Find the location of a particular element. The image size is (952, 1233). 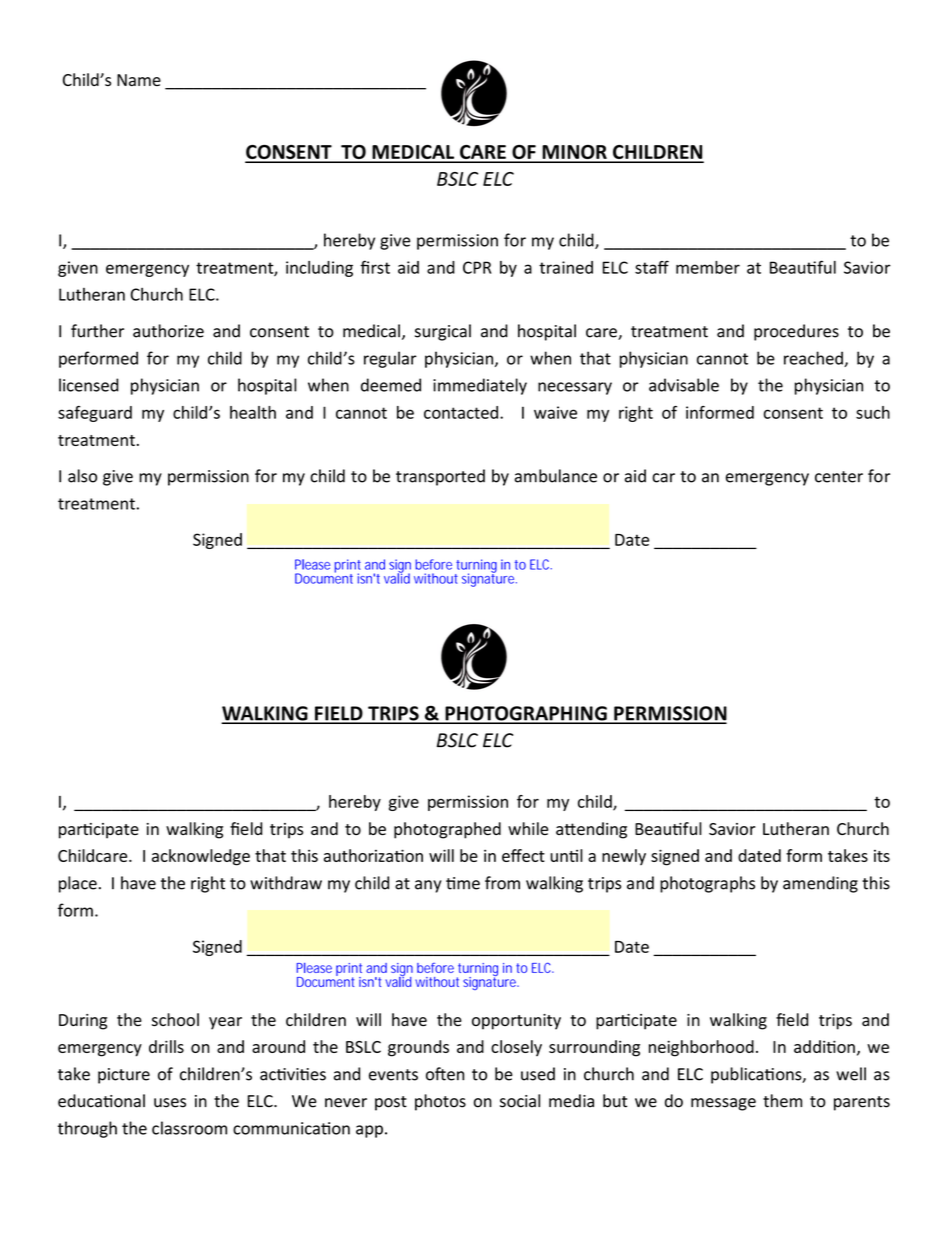

center is located at coordinates (839, 477).
